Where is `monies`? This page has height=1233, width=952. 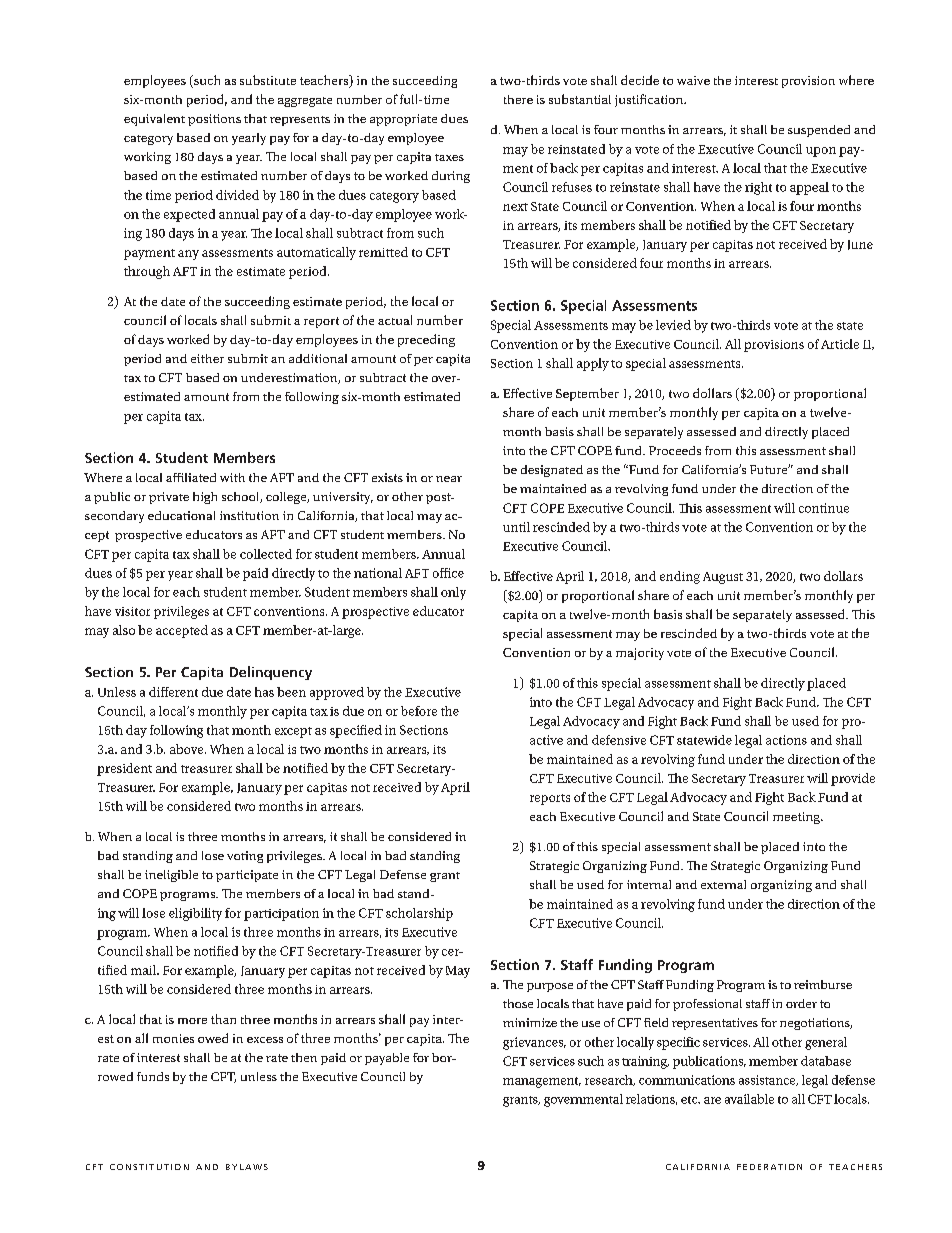 monies is located at coordinates (173, 1038).
